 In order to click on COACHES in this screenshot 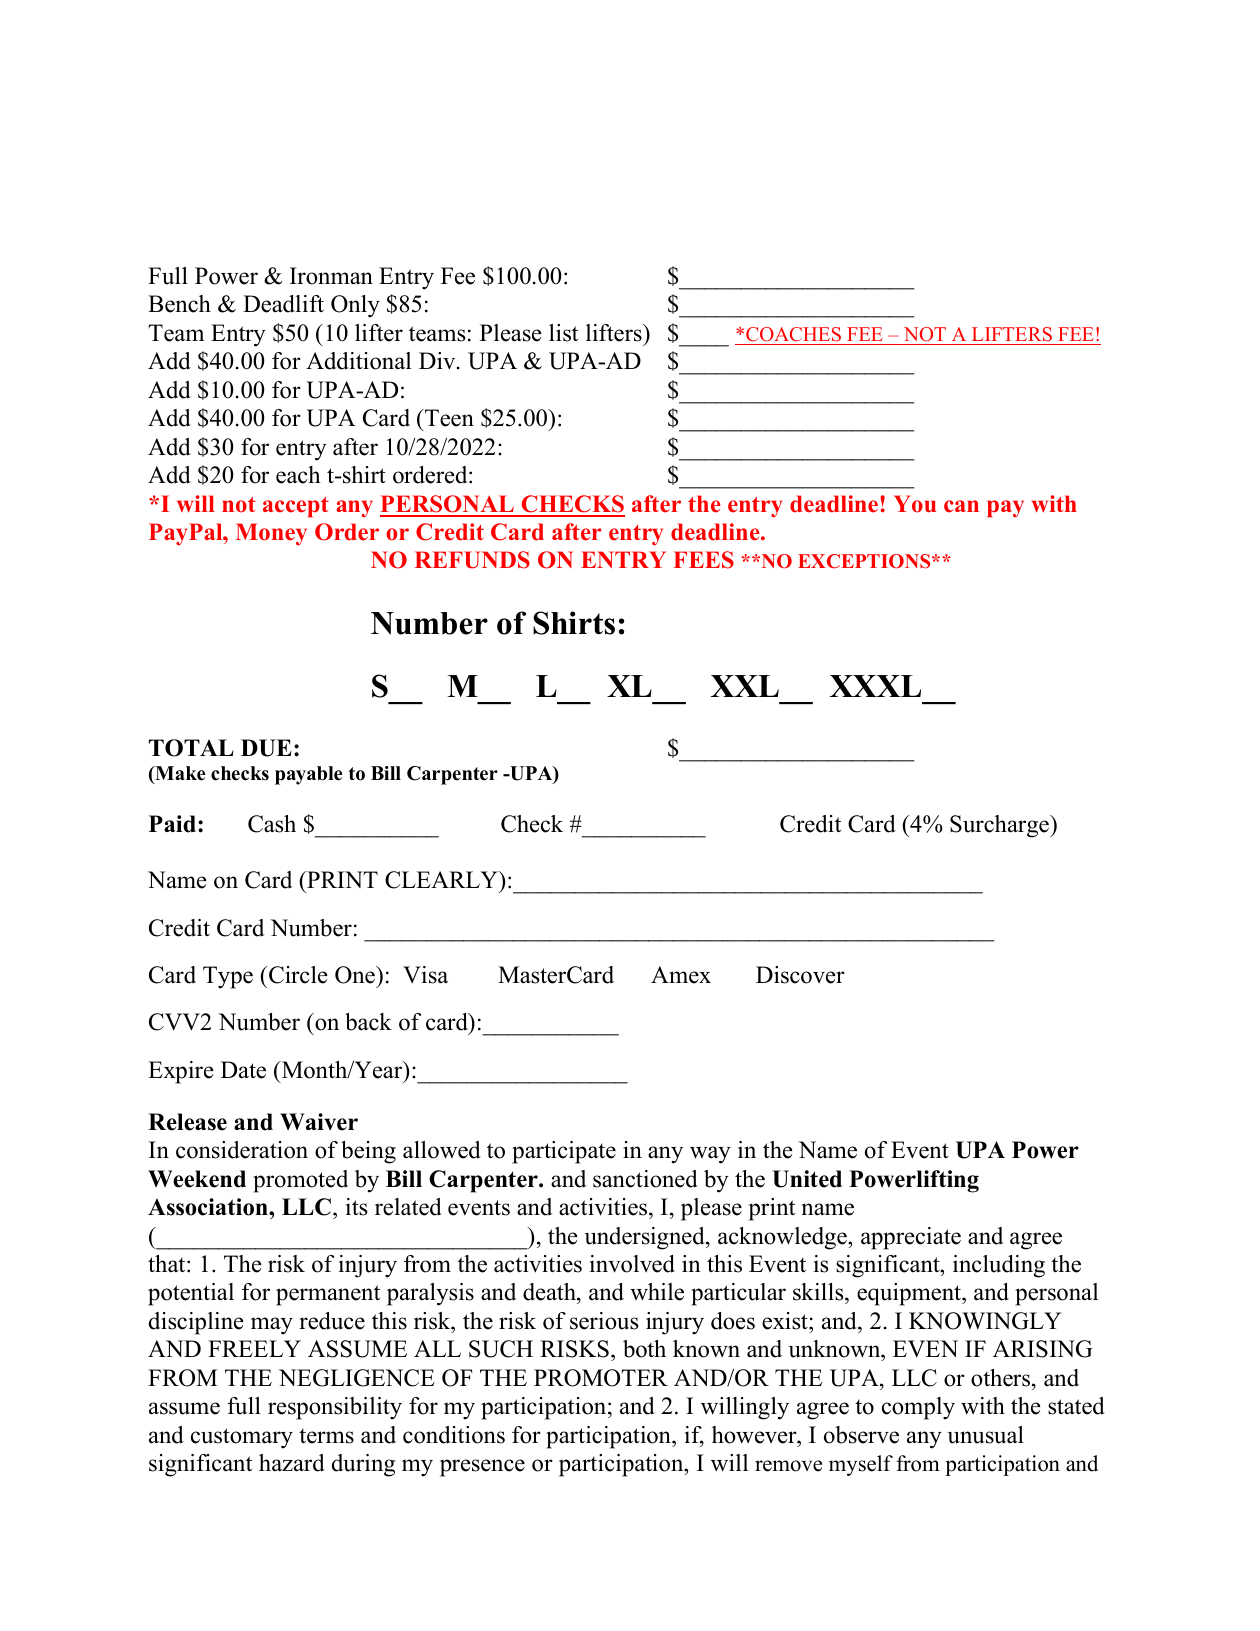, I will do `click(793, 334)`.
